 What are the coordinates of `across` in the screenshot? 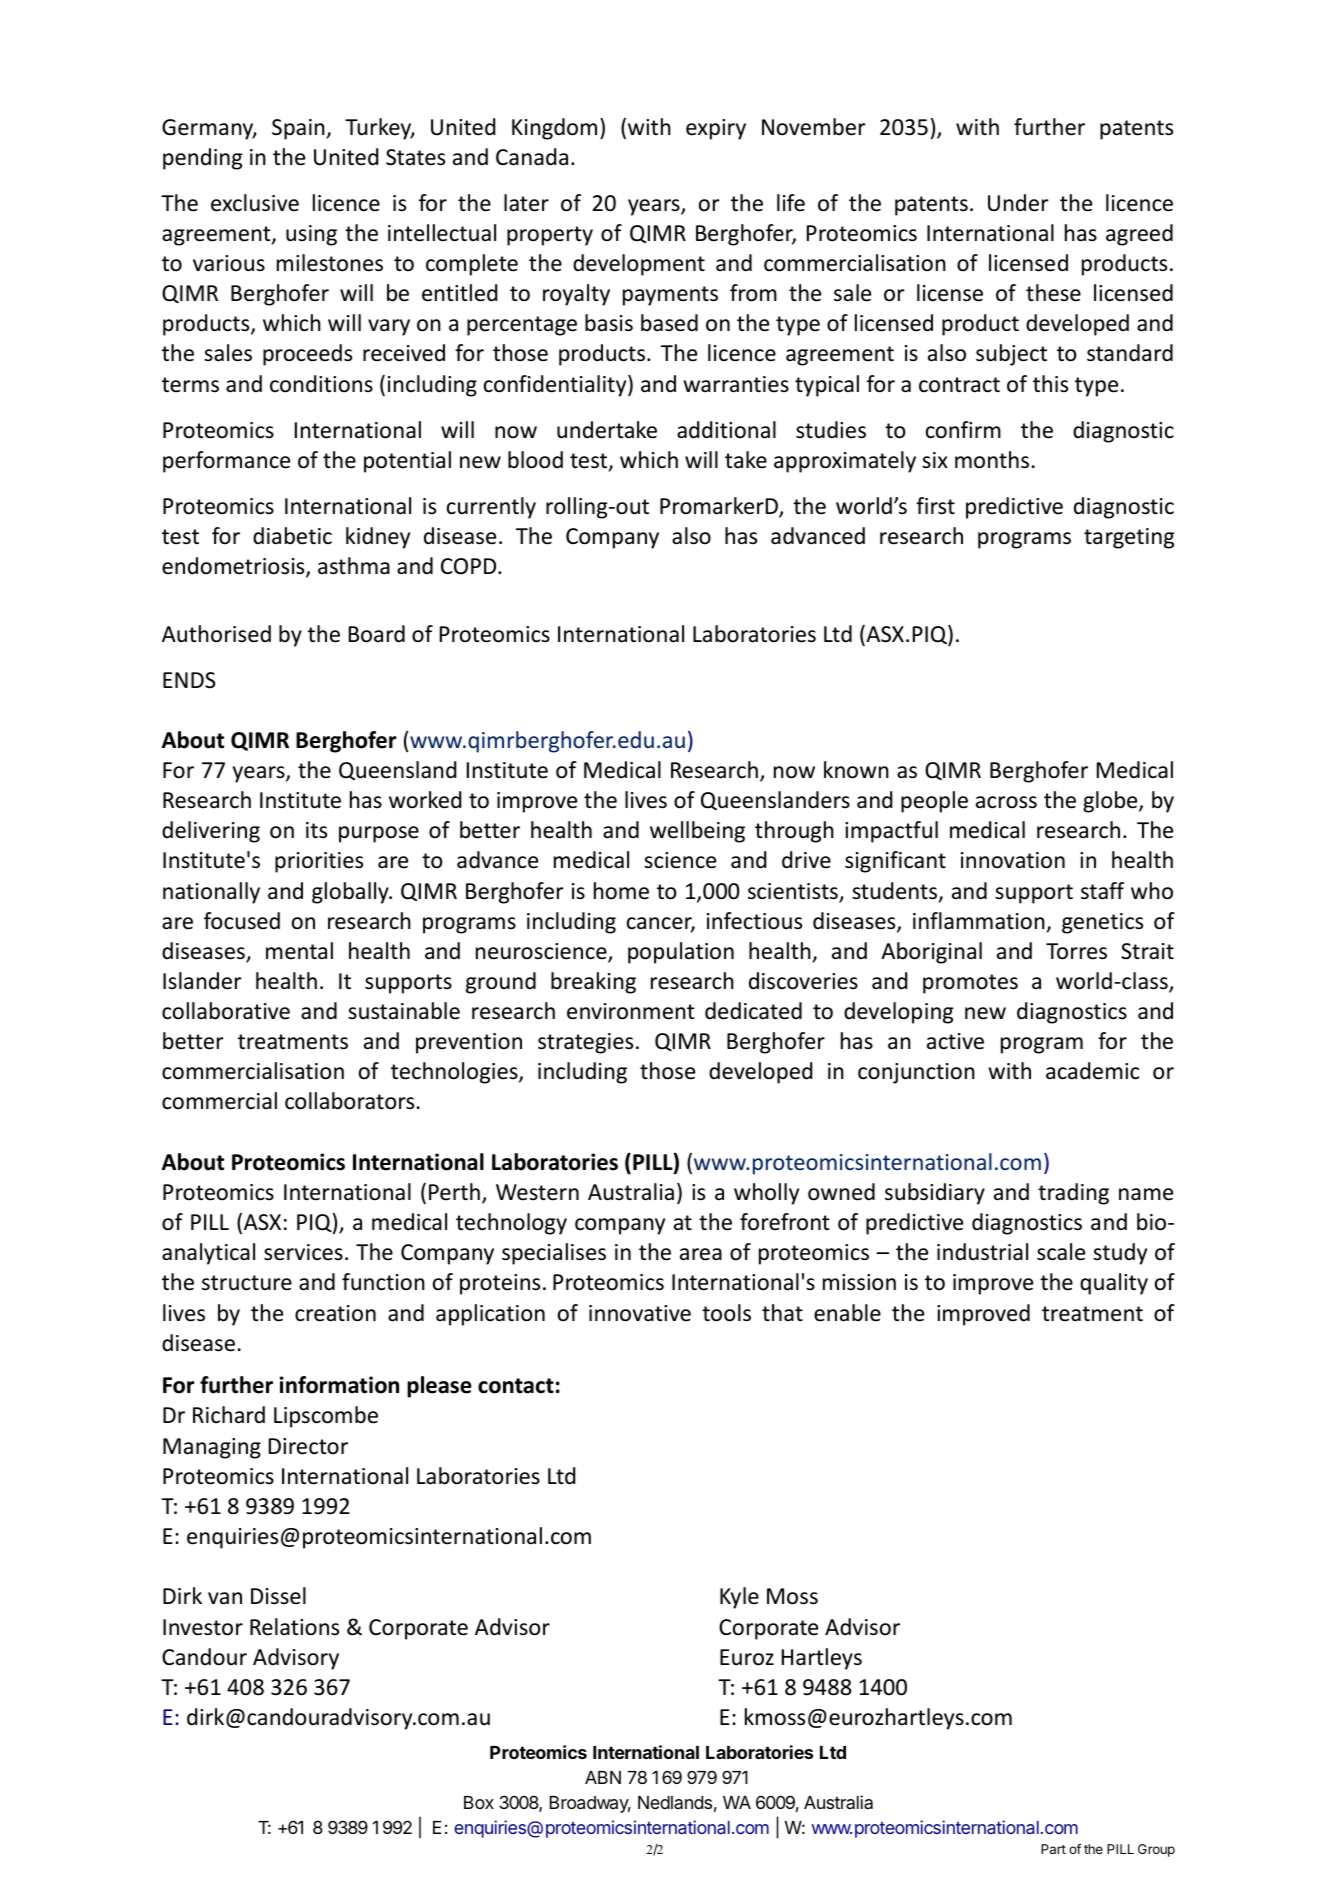 It's located at (1006, 802).
